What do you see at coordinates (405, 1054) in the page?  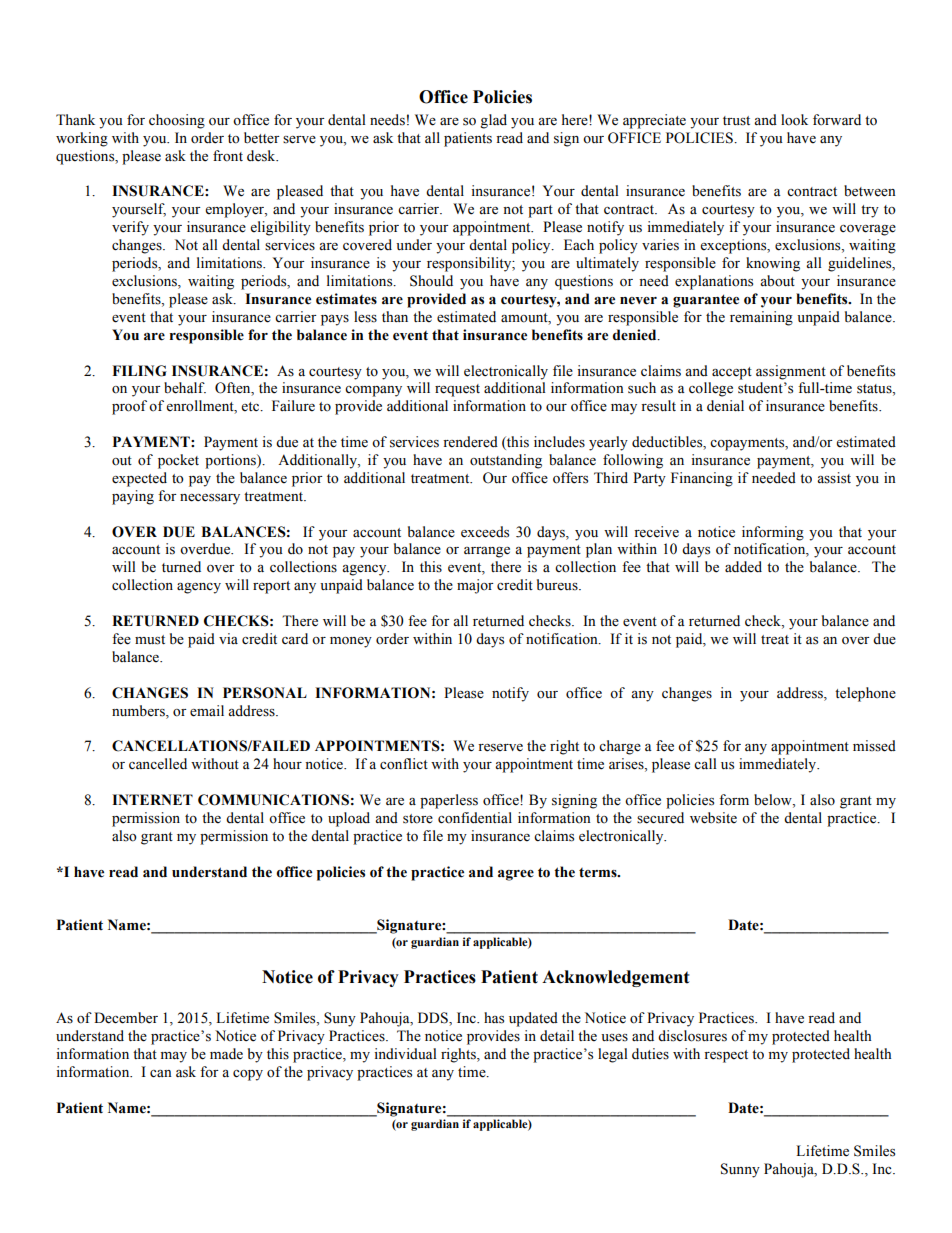 I see `individual` at bounding box center [405, 1054].
